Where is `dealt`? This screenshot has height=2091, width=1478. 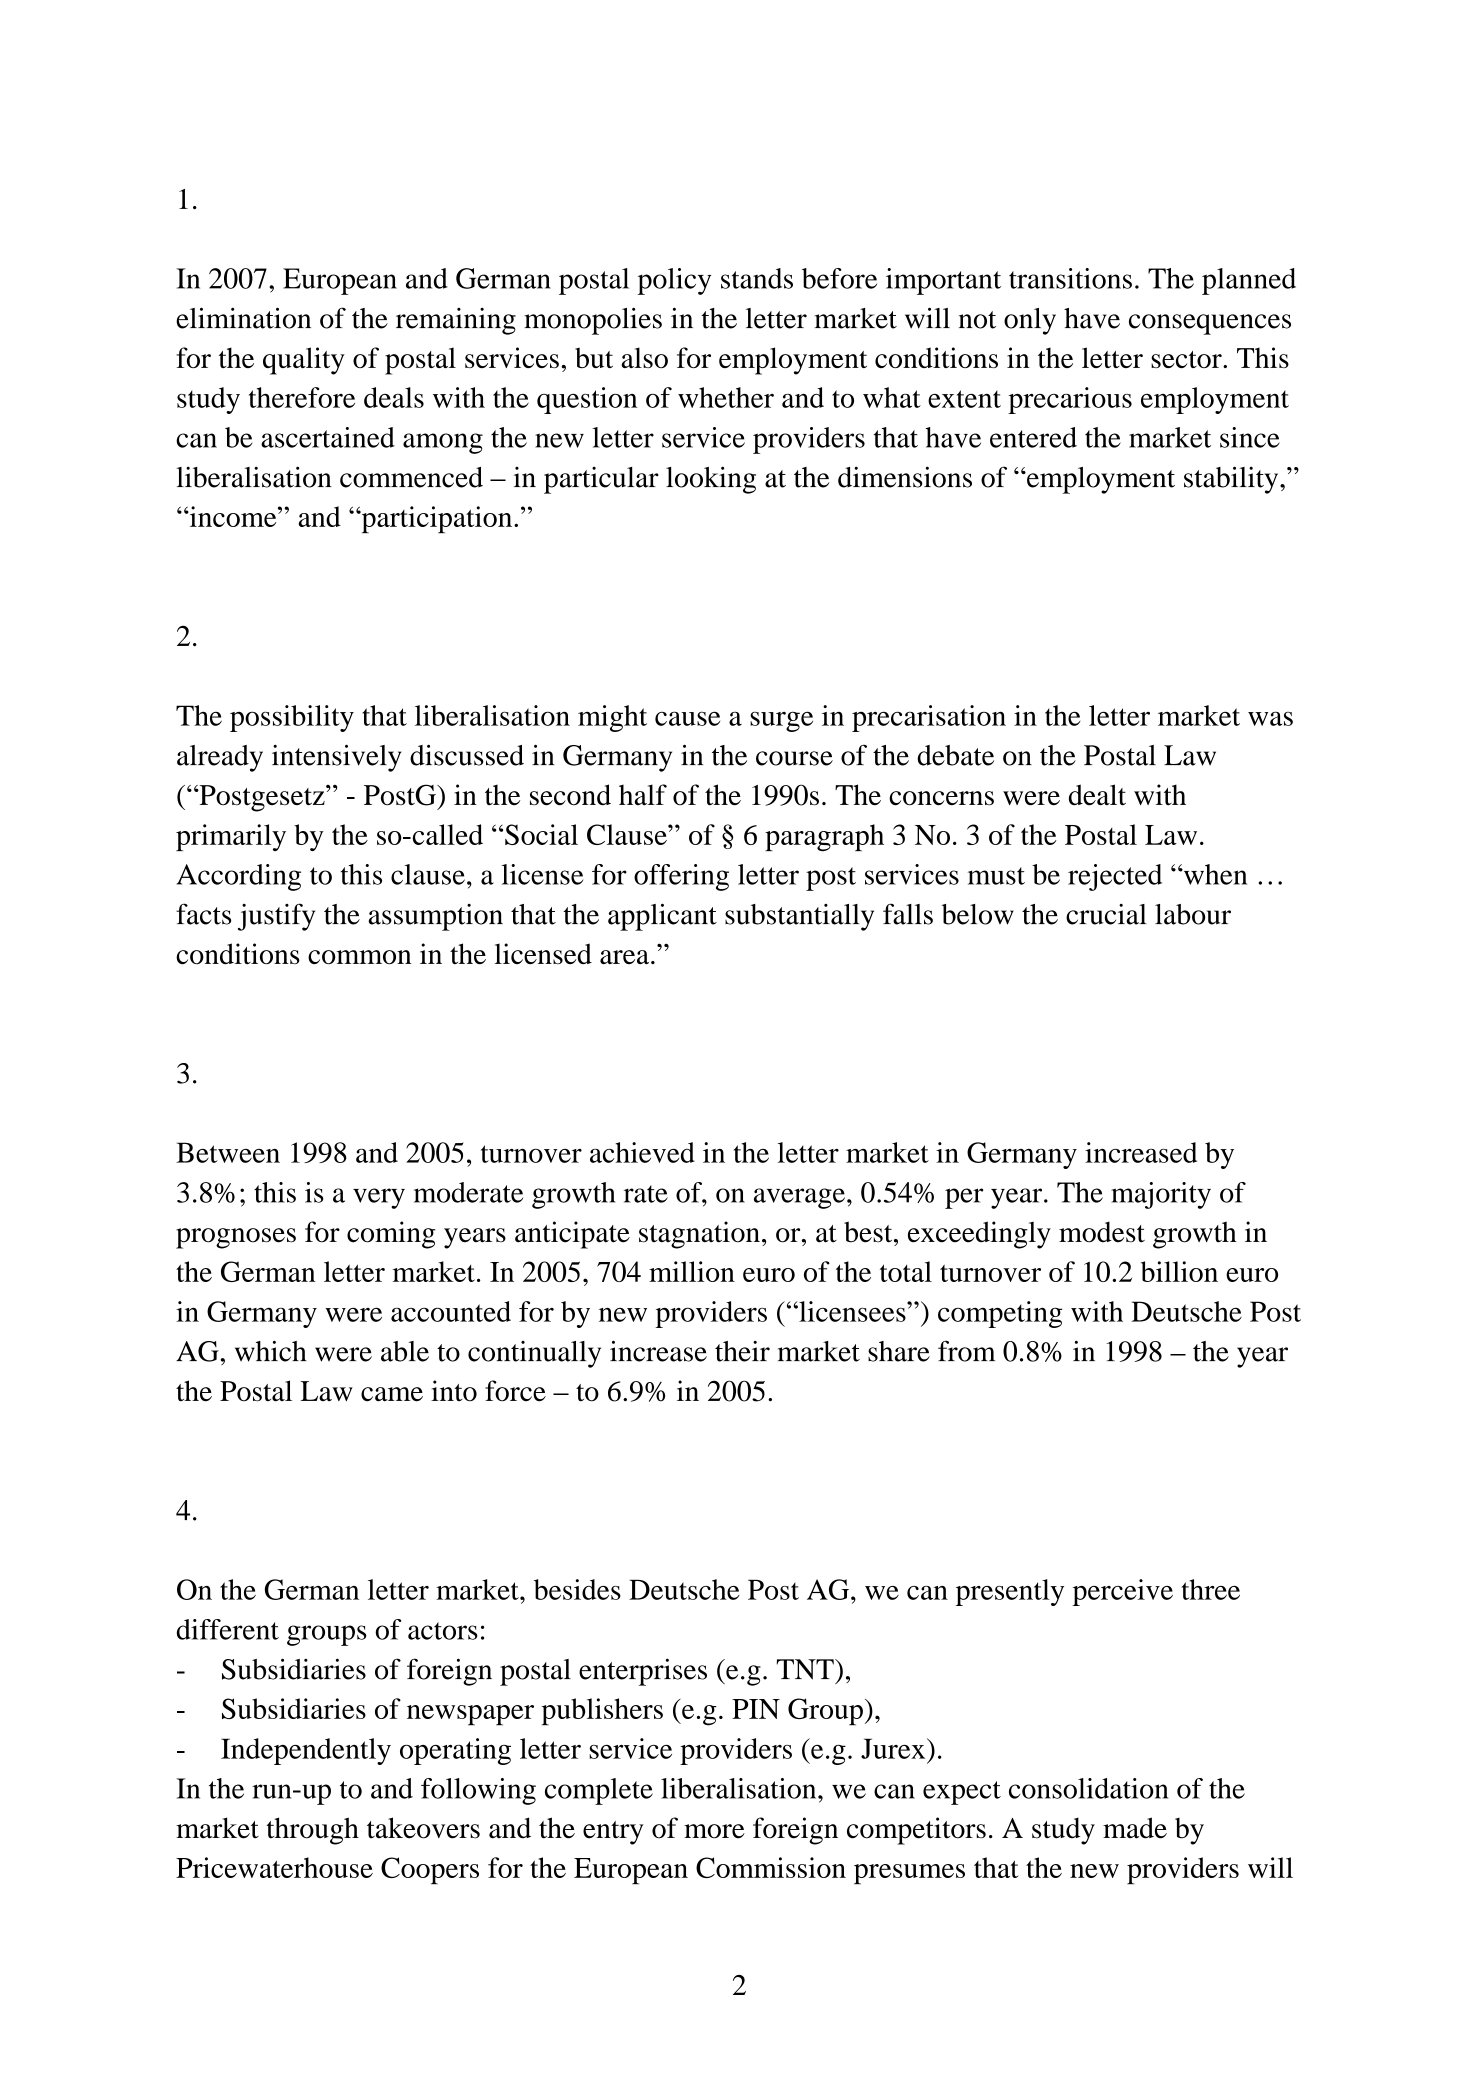
dealt is located at coordinates (1097, 795).
